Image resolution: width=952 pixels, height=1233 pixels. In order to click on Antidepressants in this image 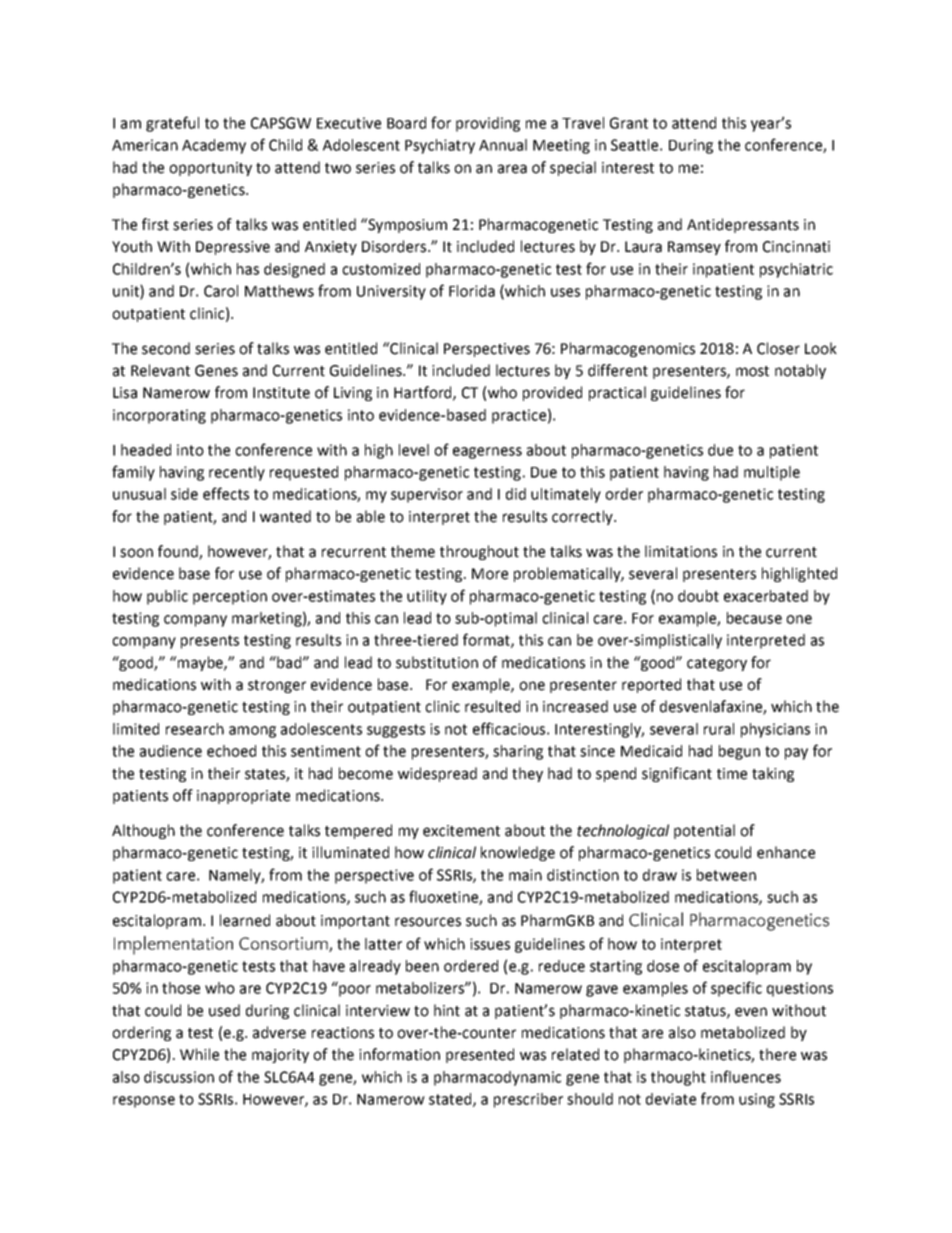, I will do `click(743, 225)`.
